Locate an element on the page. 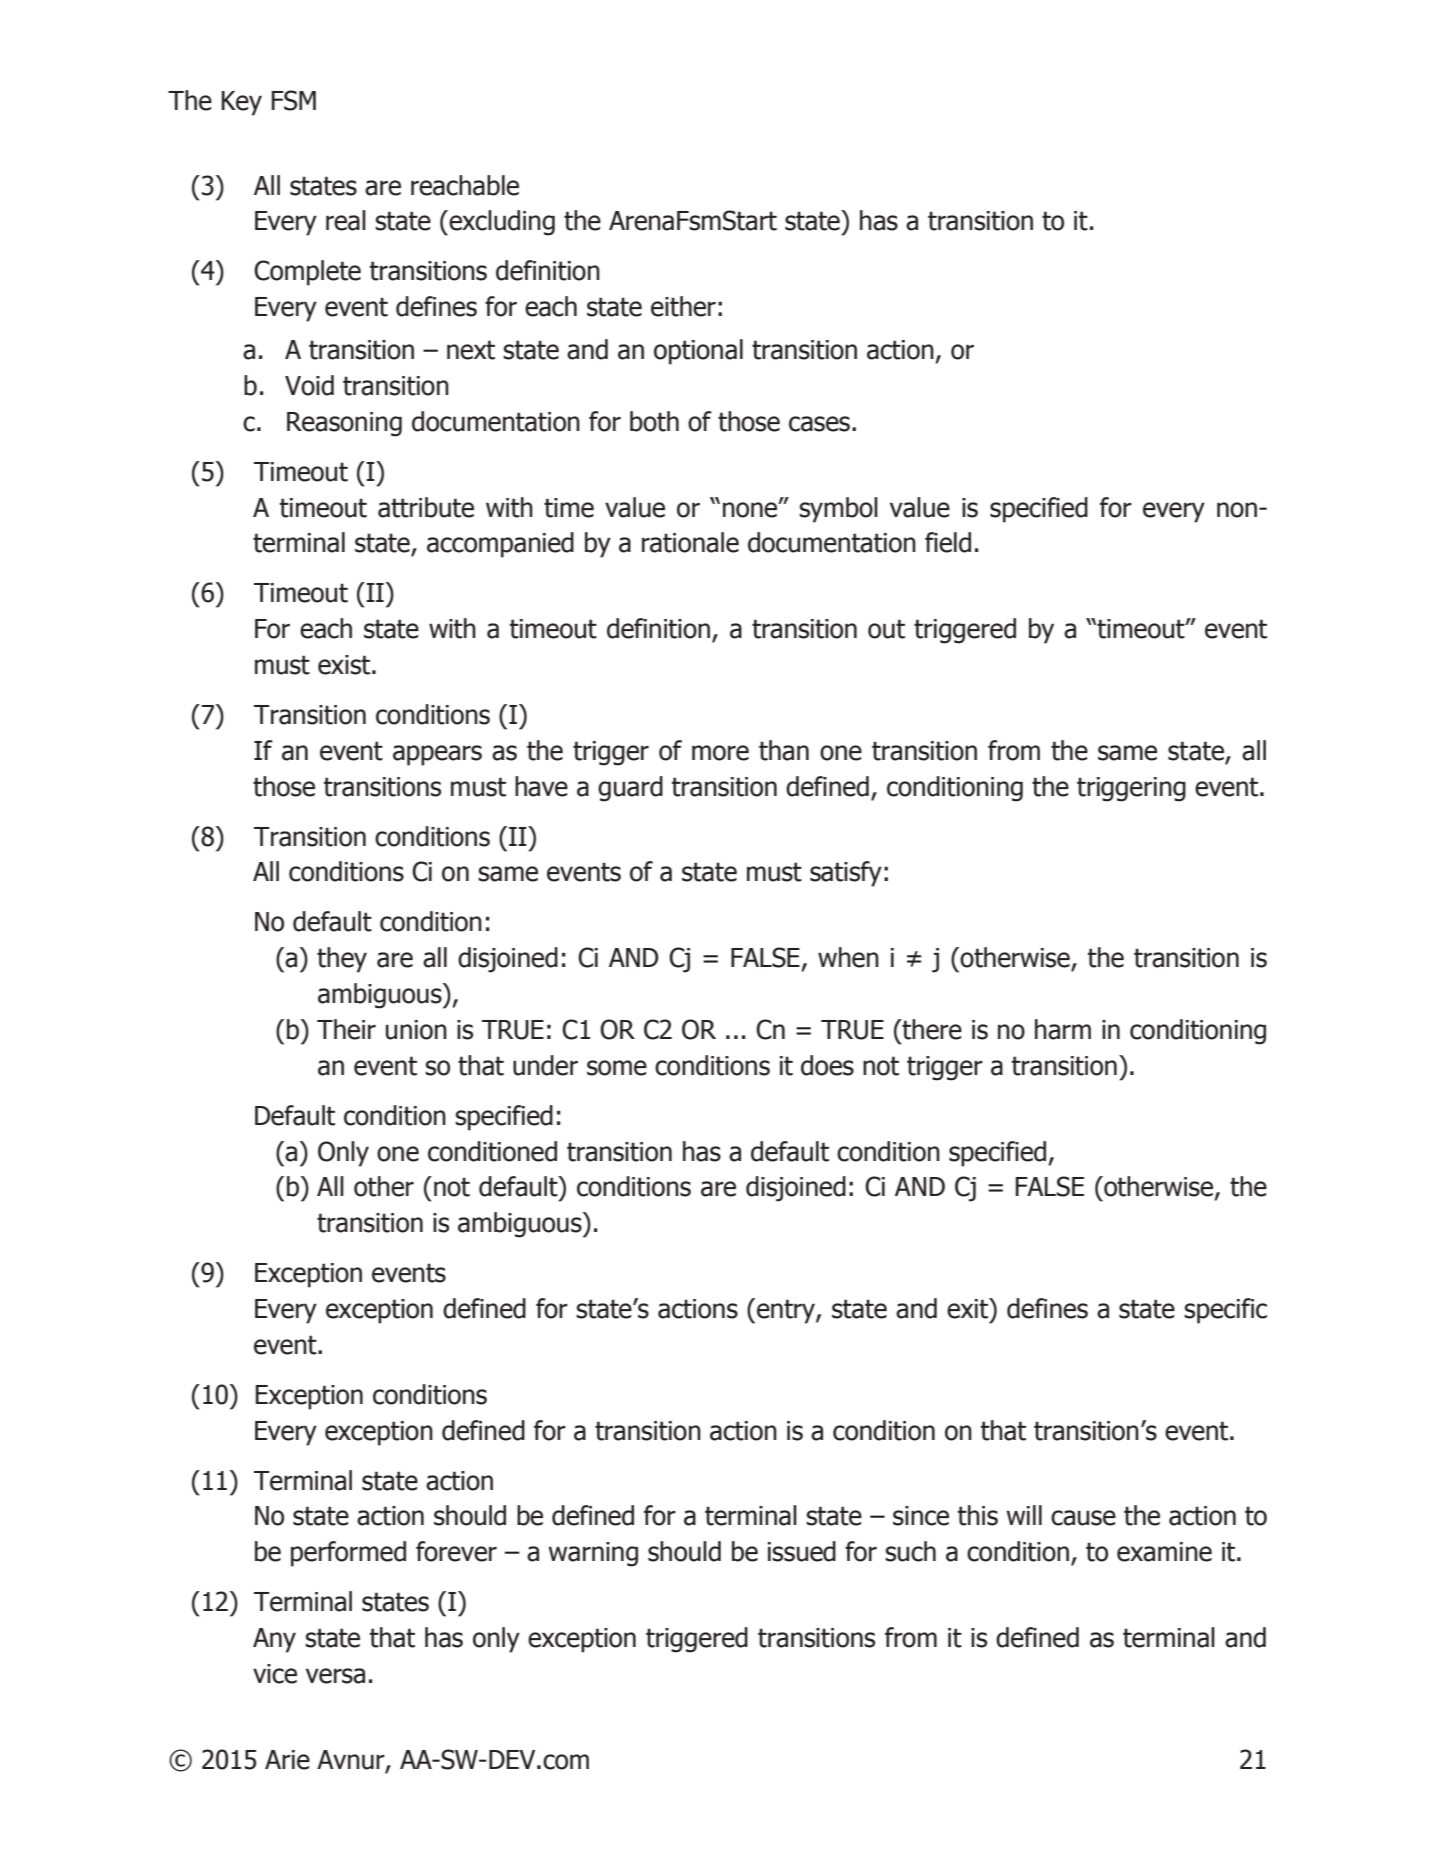 Image resolution: width=1436 pixels, height=1859 pixels. field is located at coordinates (948, 542).
